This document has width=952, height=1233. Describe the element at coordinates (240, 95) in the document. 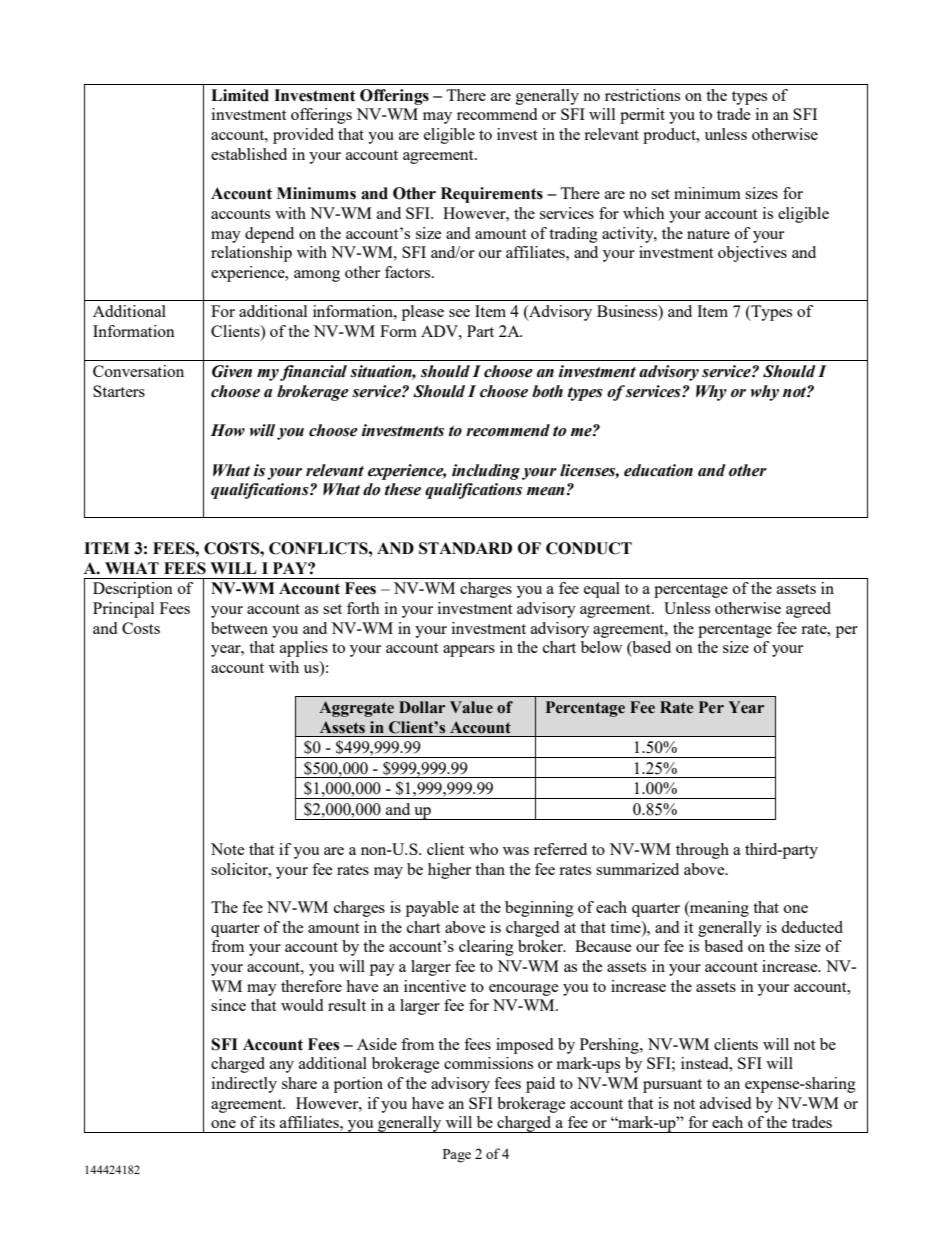

I see `Limited` at that location.
